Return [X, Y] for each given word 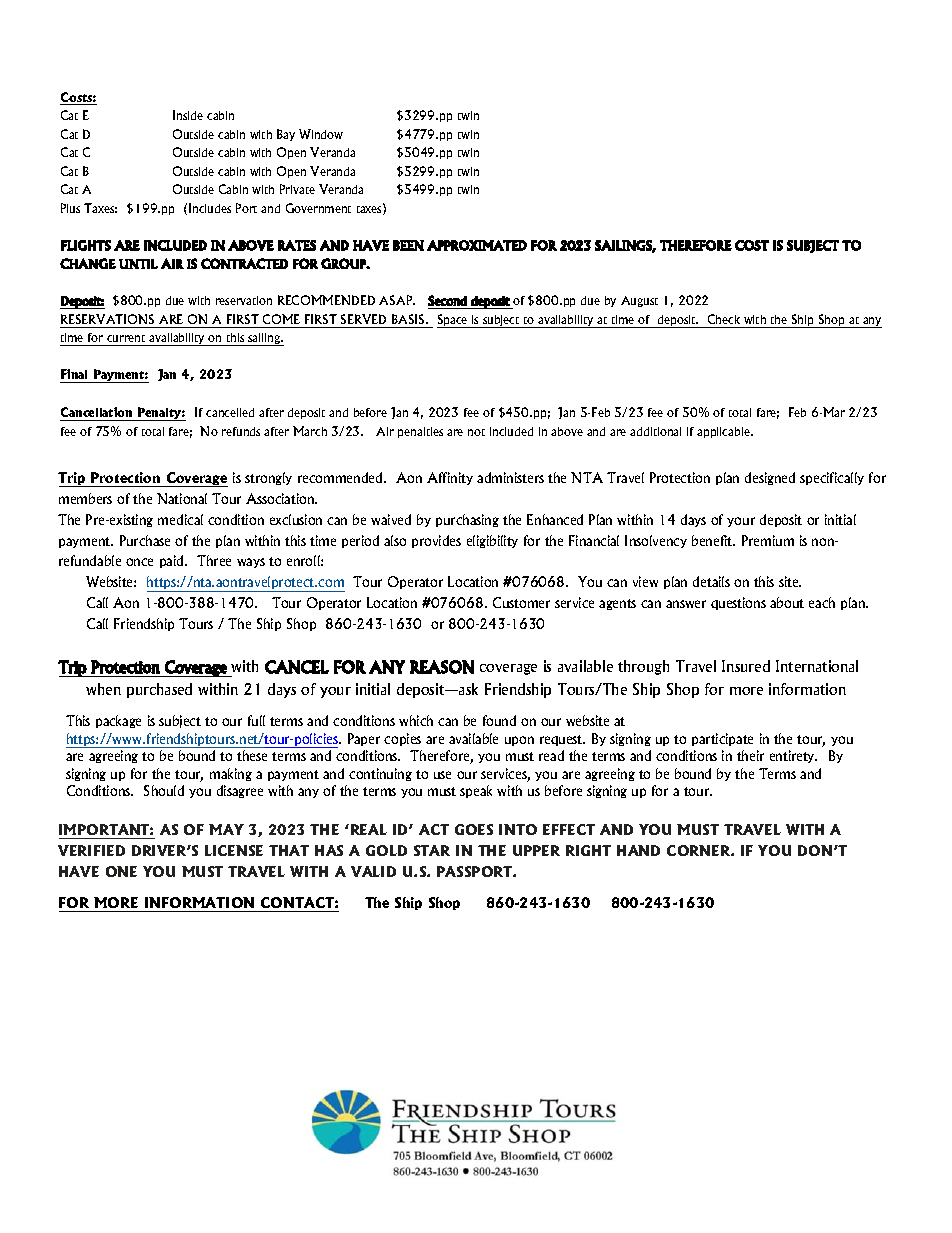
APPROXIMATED [477, 245]
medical [180, 519]
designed [770, 478]
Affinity [450, 478]
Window [321, 134]
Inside [188, 115]
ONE [121, 871]
